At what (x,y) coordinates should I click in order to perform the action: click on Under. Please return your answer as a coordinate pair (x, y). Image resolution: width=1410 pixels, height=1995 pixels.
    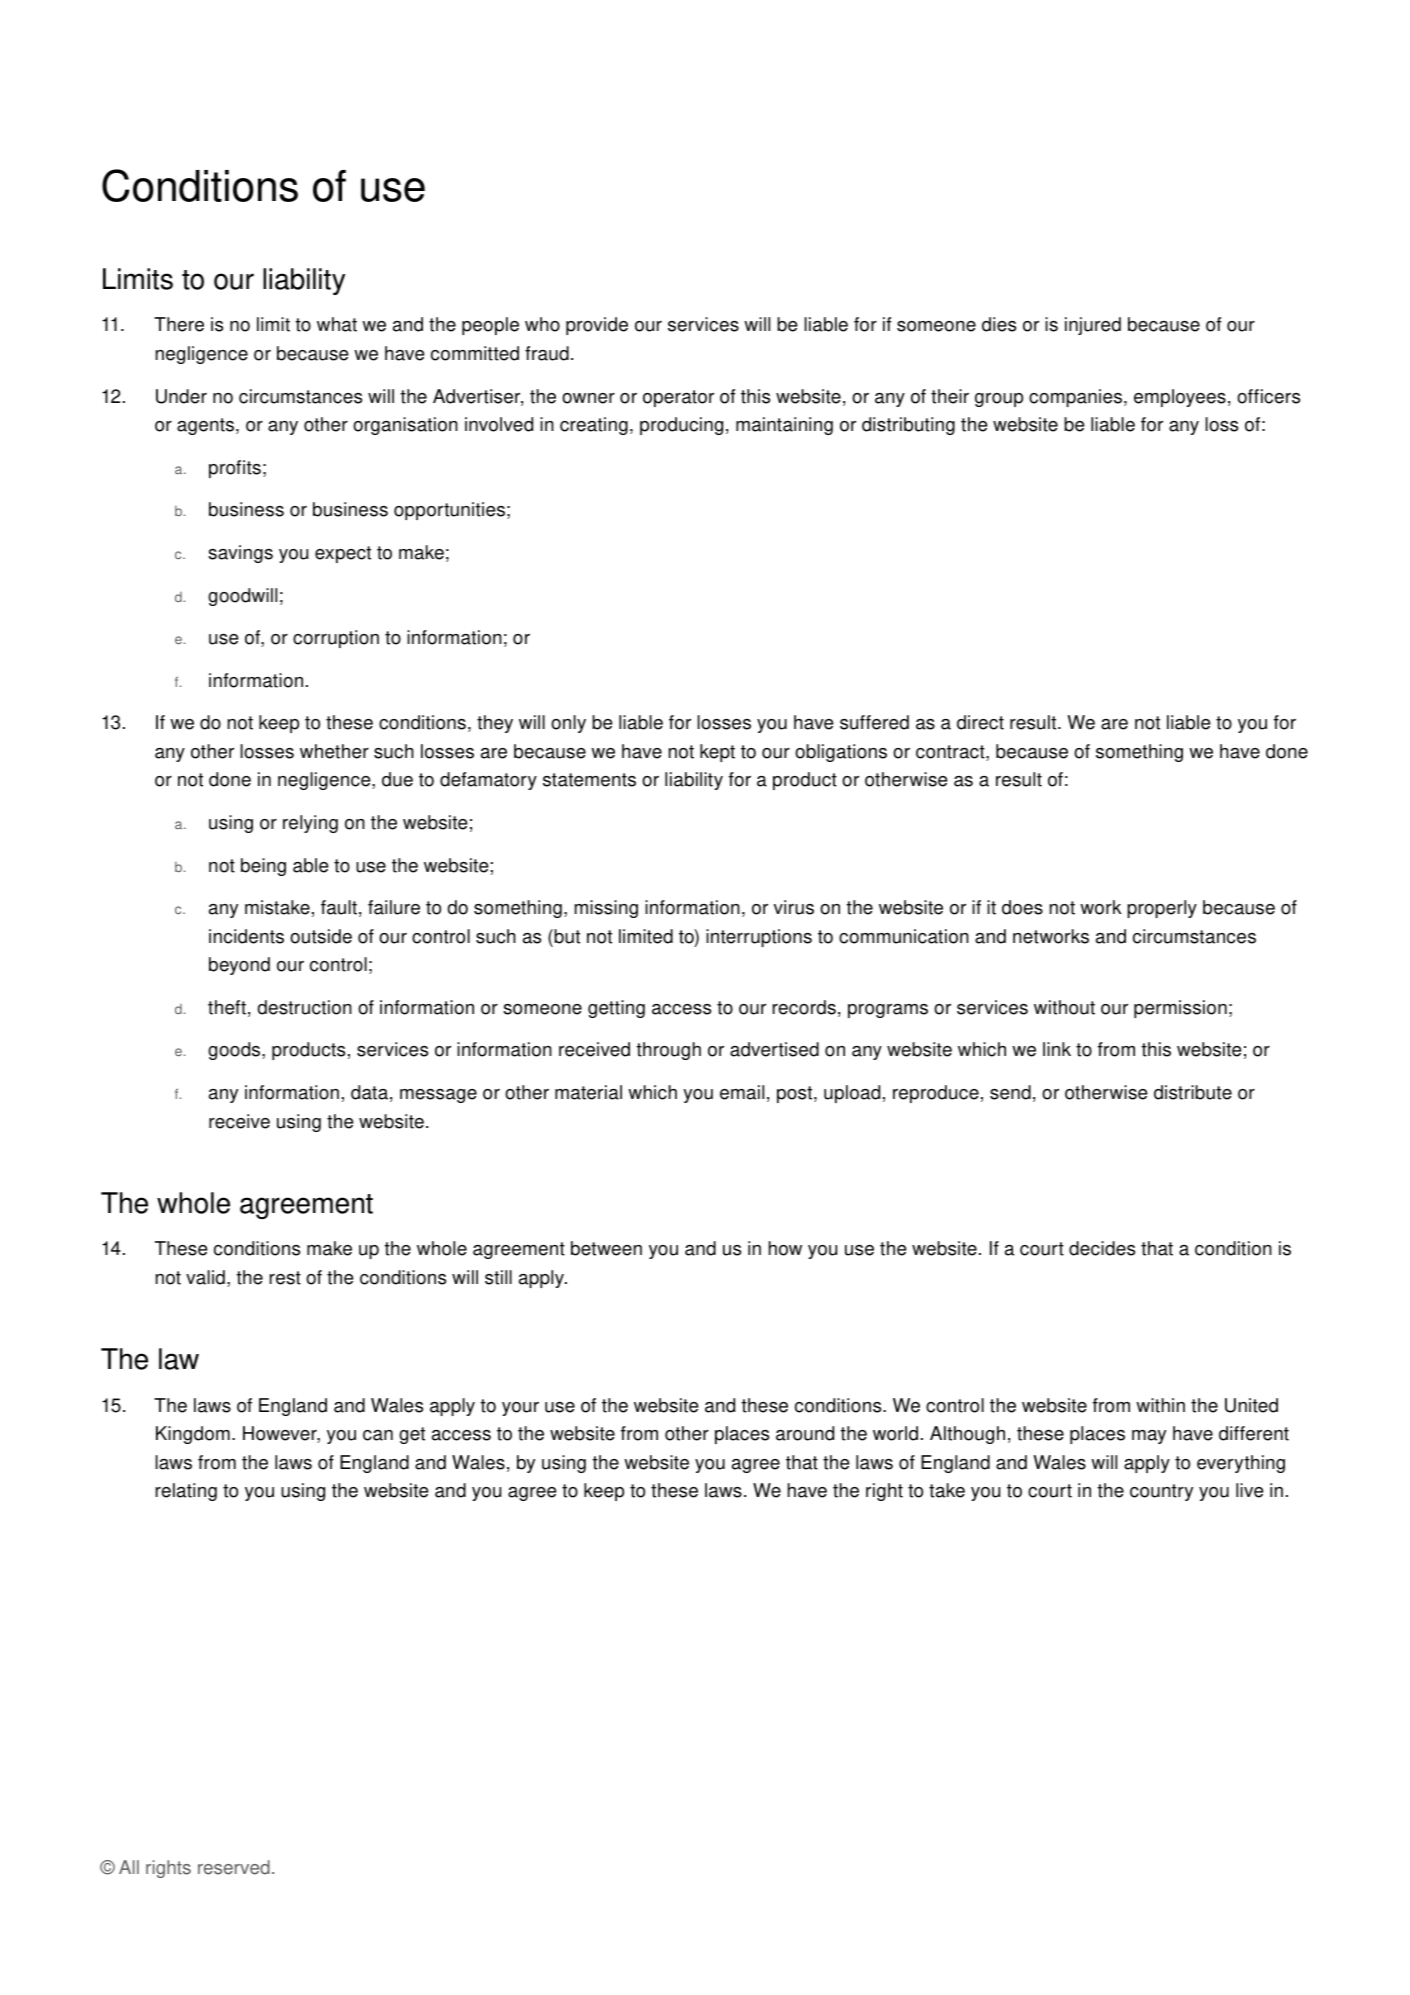
    Looking at the image, I should click on (181, 396).
